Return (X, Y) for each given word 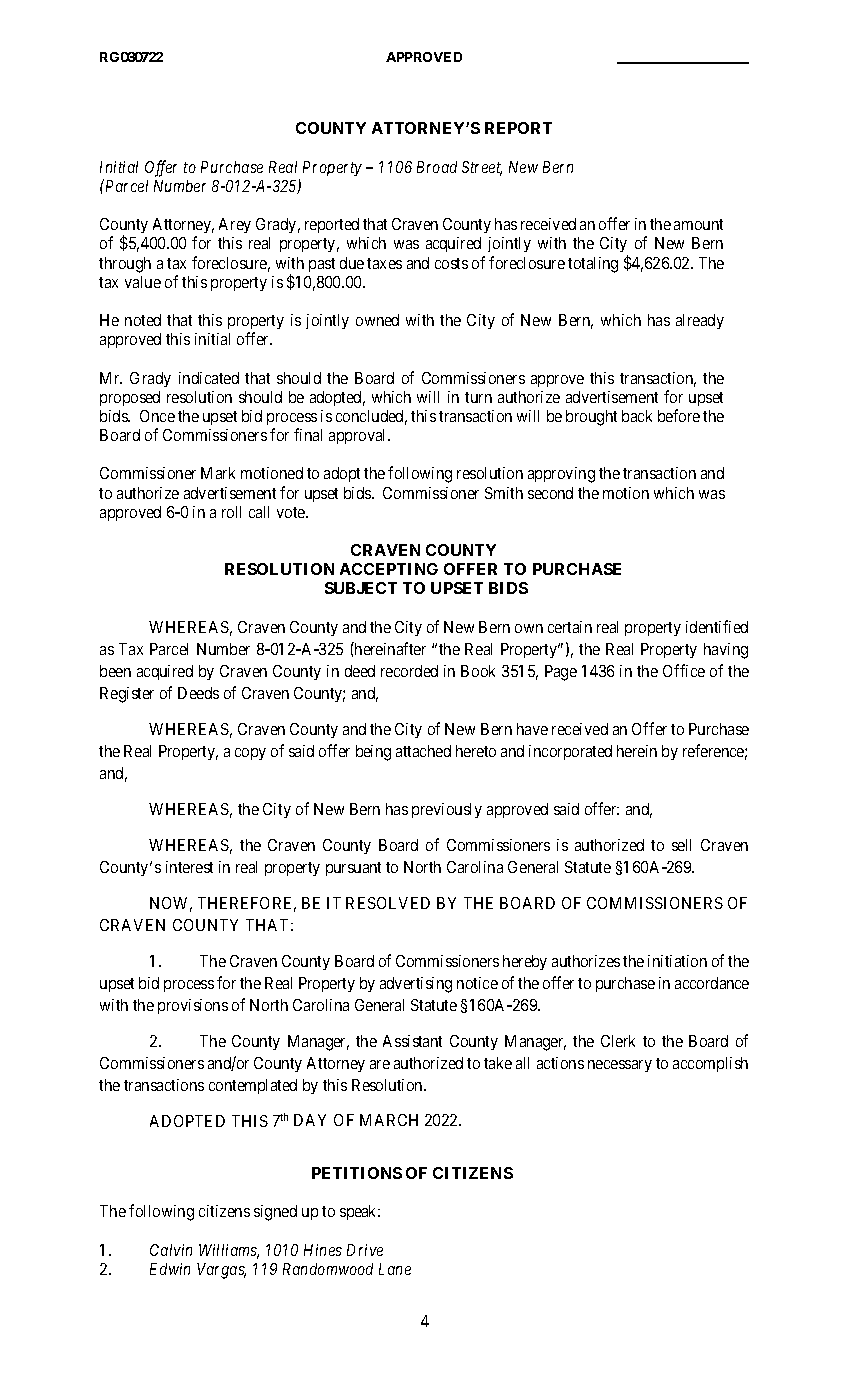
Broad (437, 167)
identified (717, 626)
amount (698, 224)
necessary (620, 1066)
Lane (395, 1269)
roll (231, 512)
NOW (171, 904)
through (125, 265)
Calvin (171, 1250)
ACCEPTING (389, 569)
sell (681, 845)
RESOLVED (388, 903)
